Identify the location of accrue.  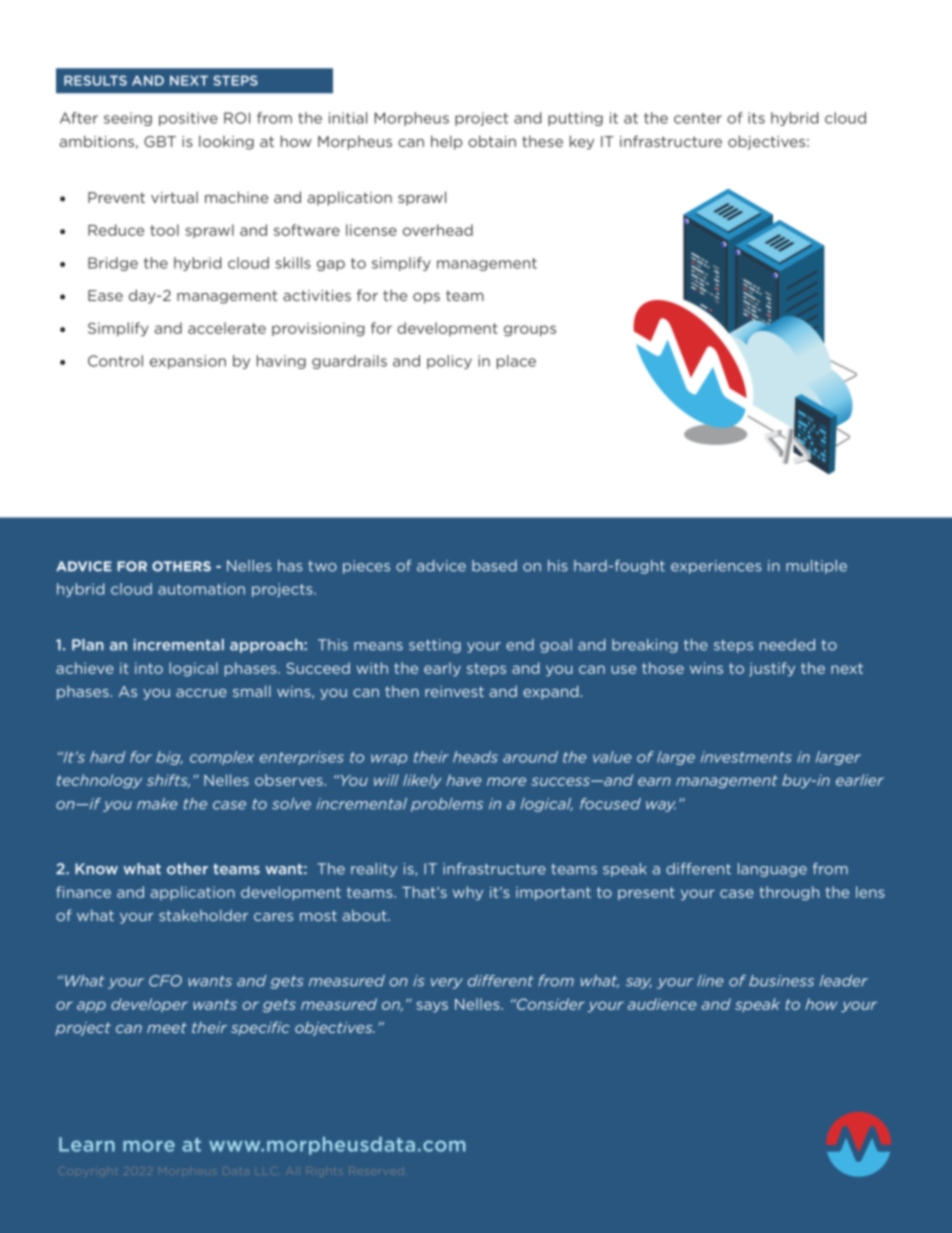
(201, 693).
